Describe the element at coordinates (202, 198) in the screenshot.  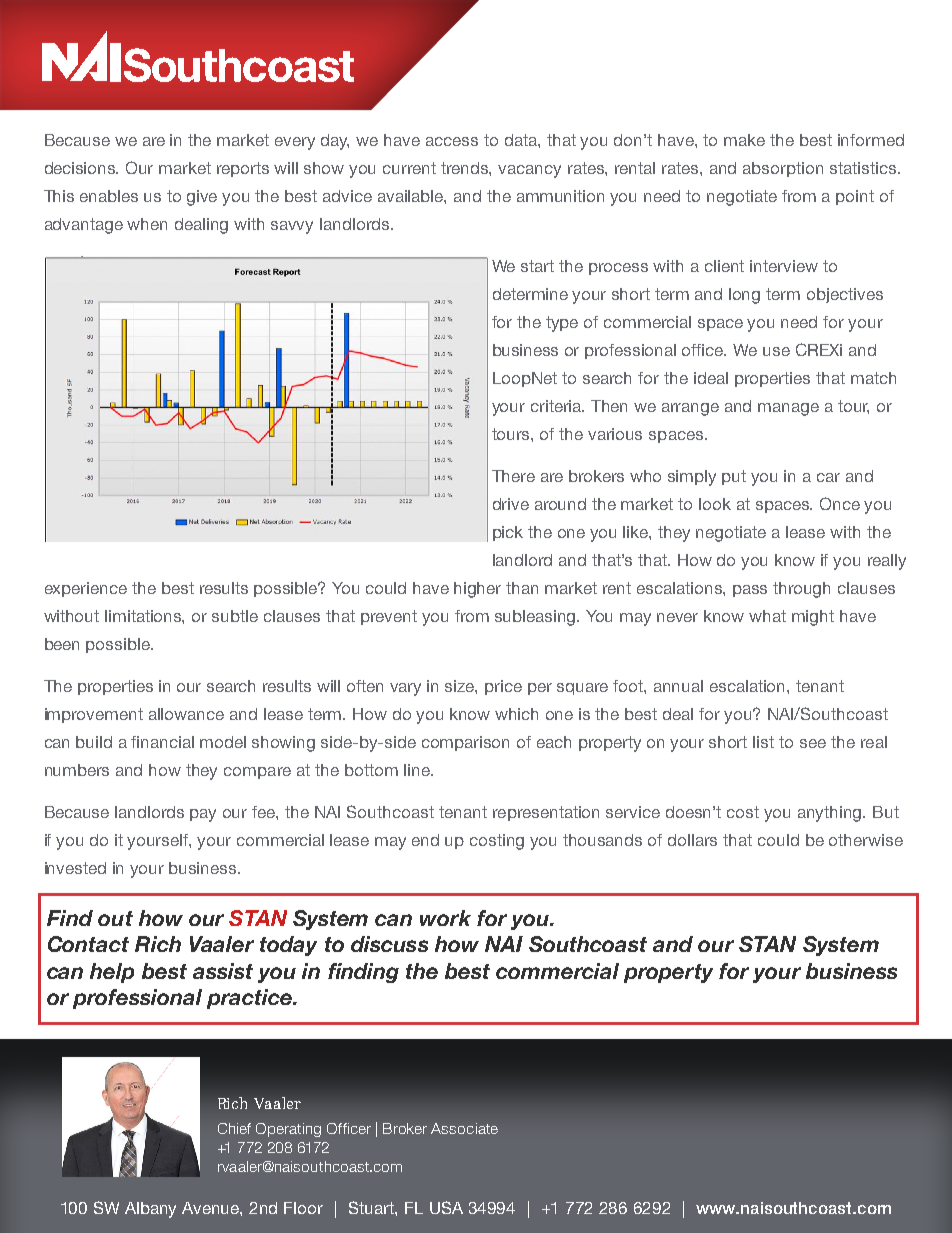
I see `give` at that location.
